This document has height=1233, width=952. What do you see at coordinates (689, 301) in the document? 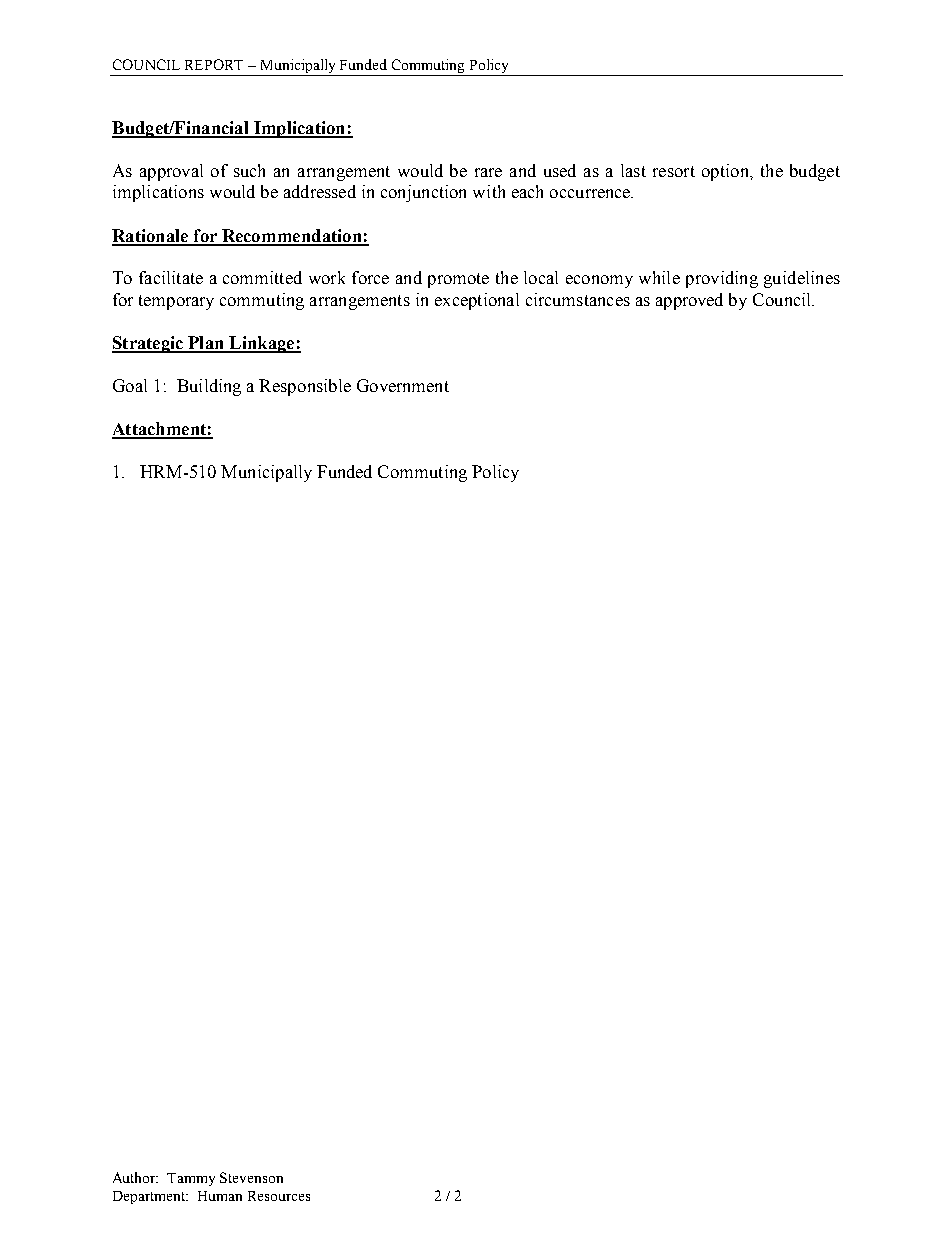
I see `approved` at bounding box center [689, 301].
